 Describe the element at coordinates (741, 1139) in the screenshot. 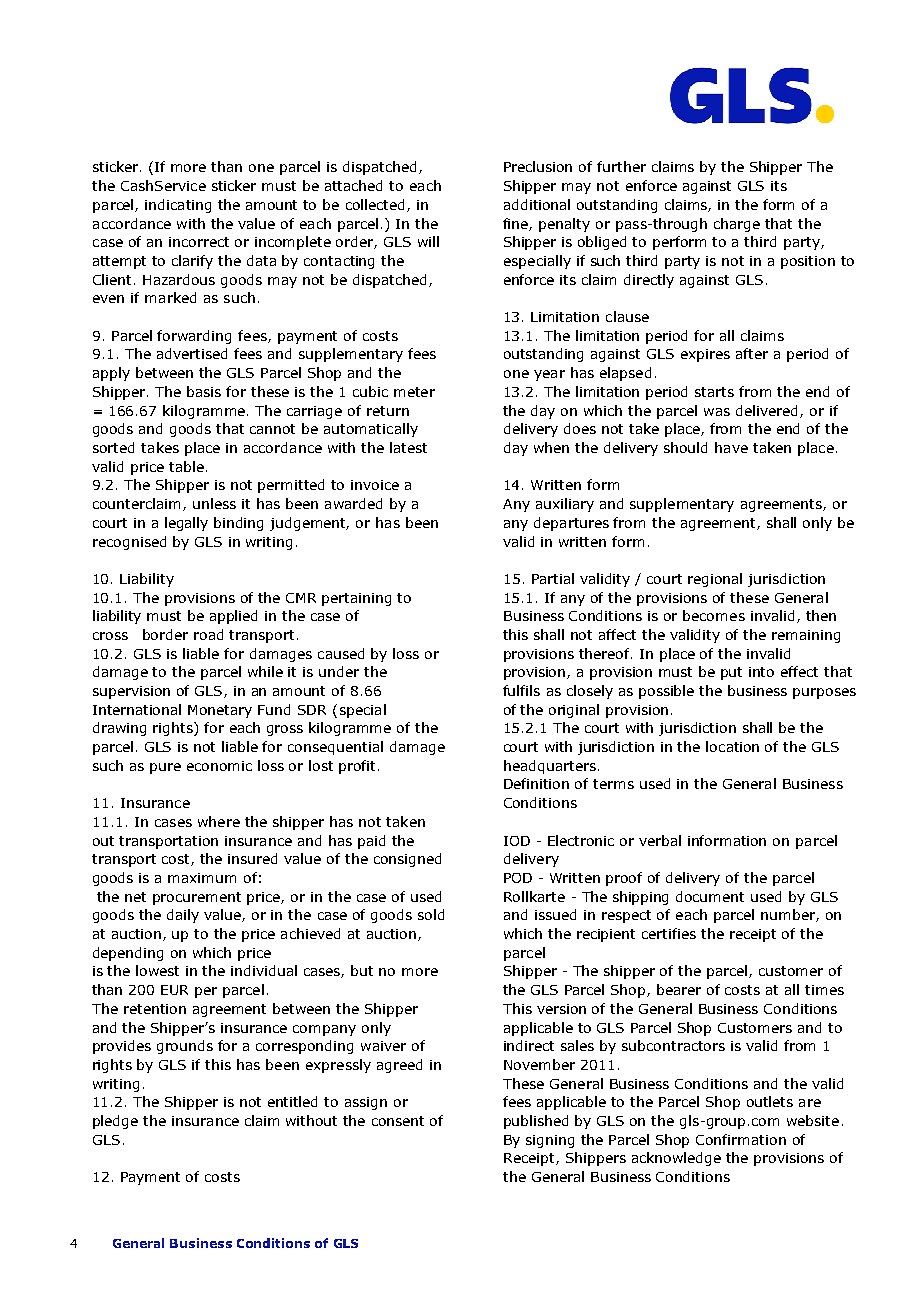

I see `Confirmation` at that location.
